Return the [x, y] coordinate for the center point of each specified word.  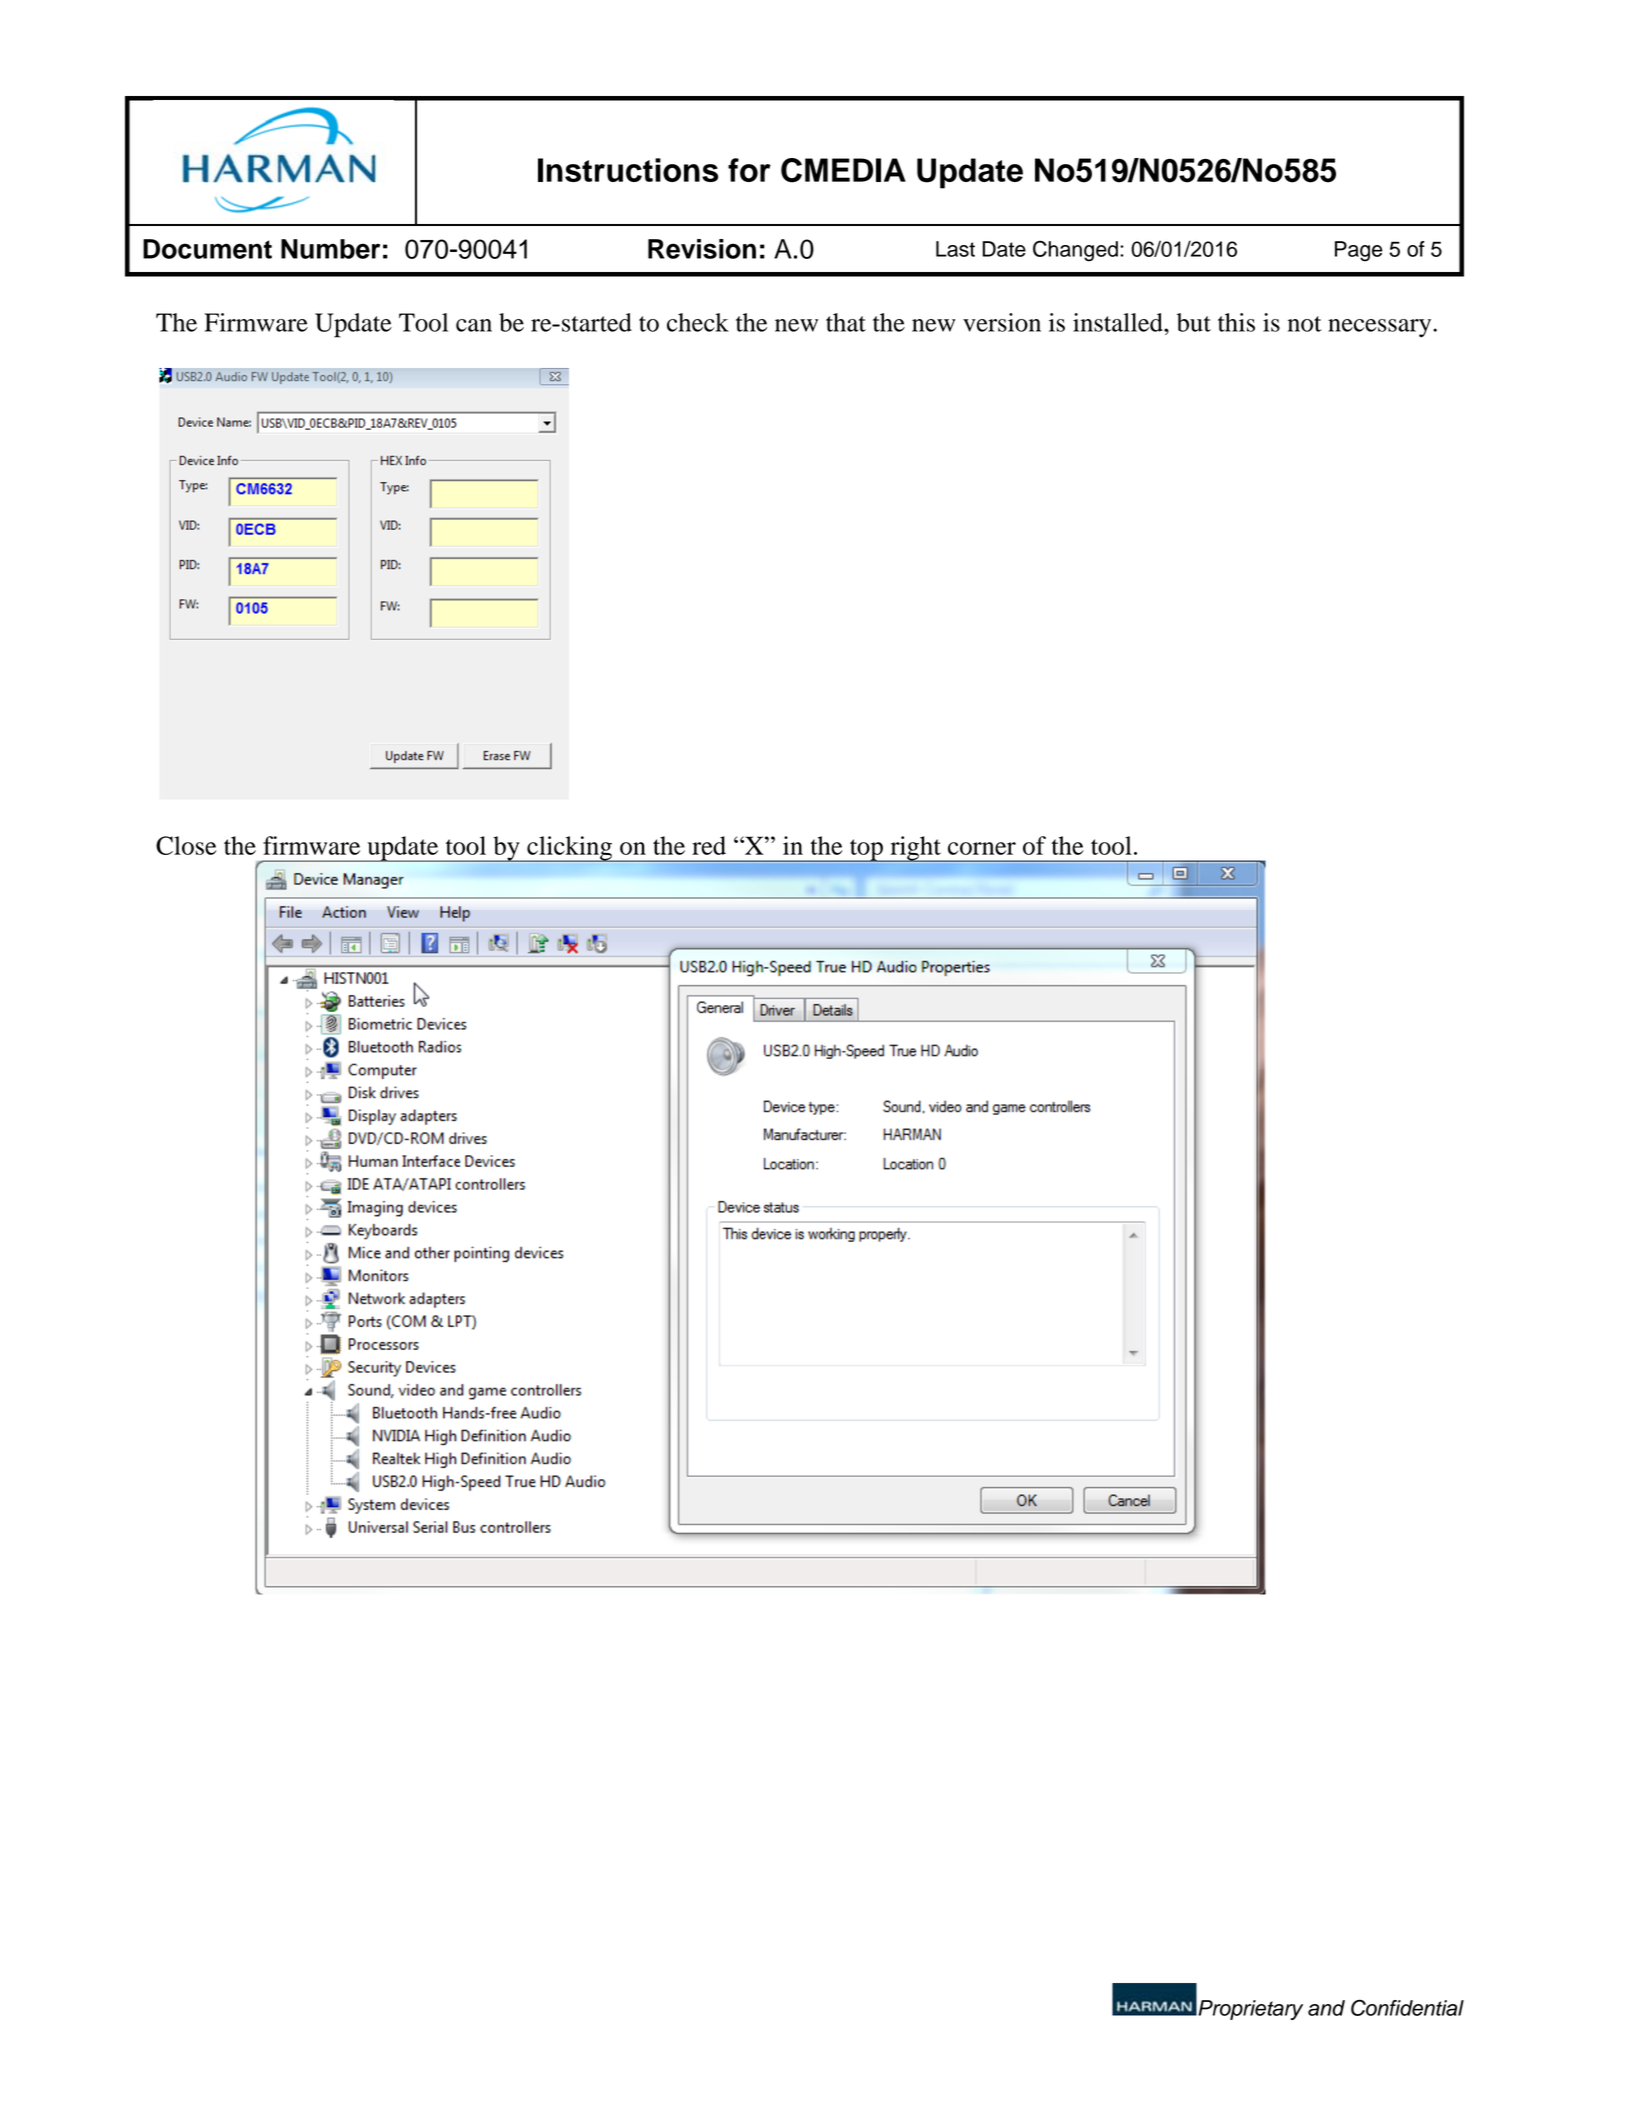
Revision [702, 249]
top [866, 850]
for [749, 170]
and [1326, 2008]
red [709, 845]
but [1194, 322]
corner [982, 848]
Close [186, 845]
